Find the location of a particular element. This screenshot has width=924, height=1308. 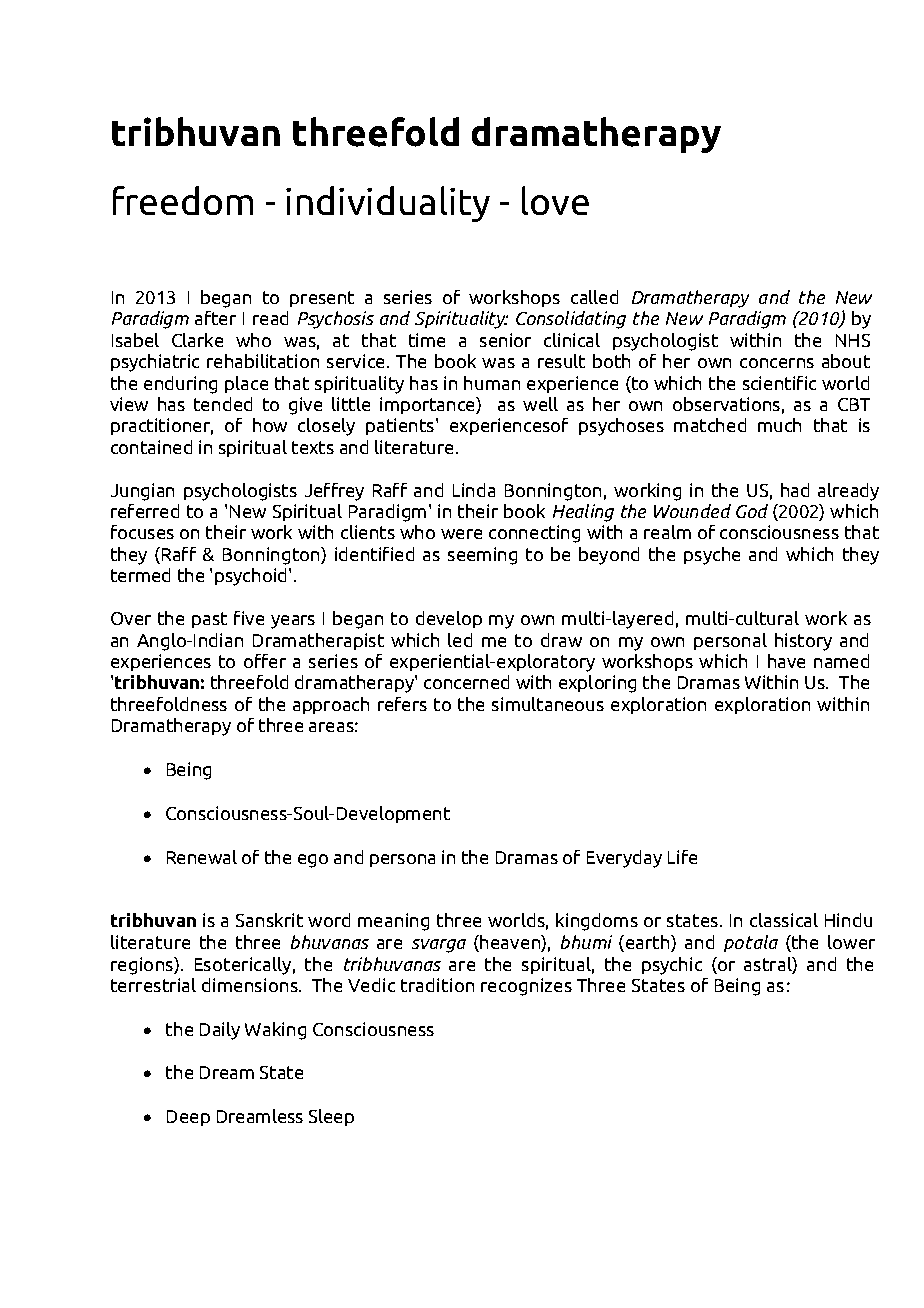

psychic is located at coordinates (672, 966).
